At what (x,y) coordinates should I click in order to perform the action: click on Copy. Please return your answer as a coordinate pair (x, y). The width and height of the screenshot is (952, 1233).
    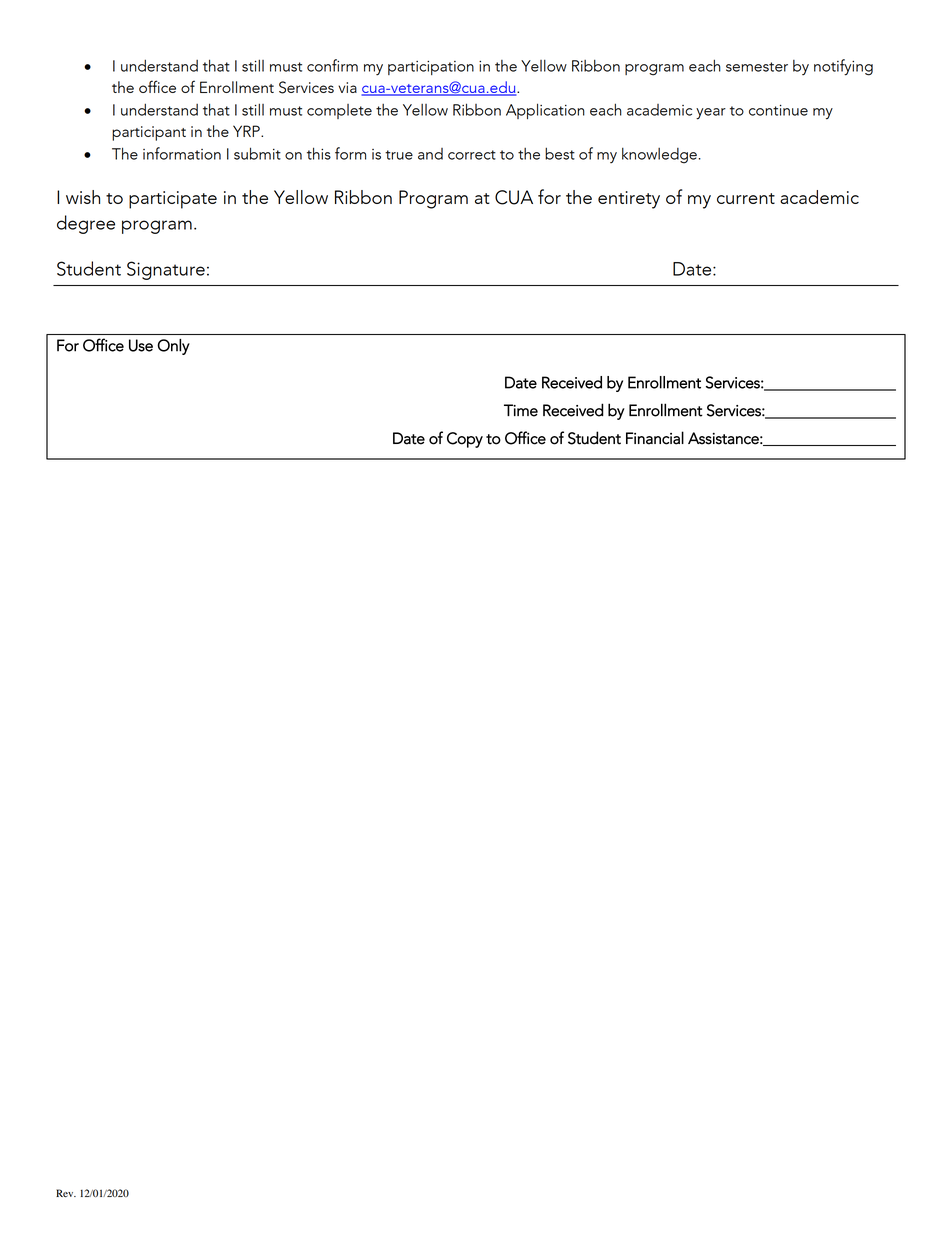
    Looking at the image, I should click on (465, 440).
